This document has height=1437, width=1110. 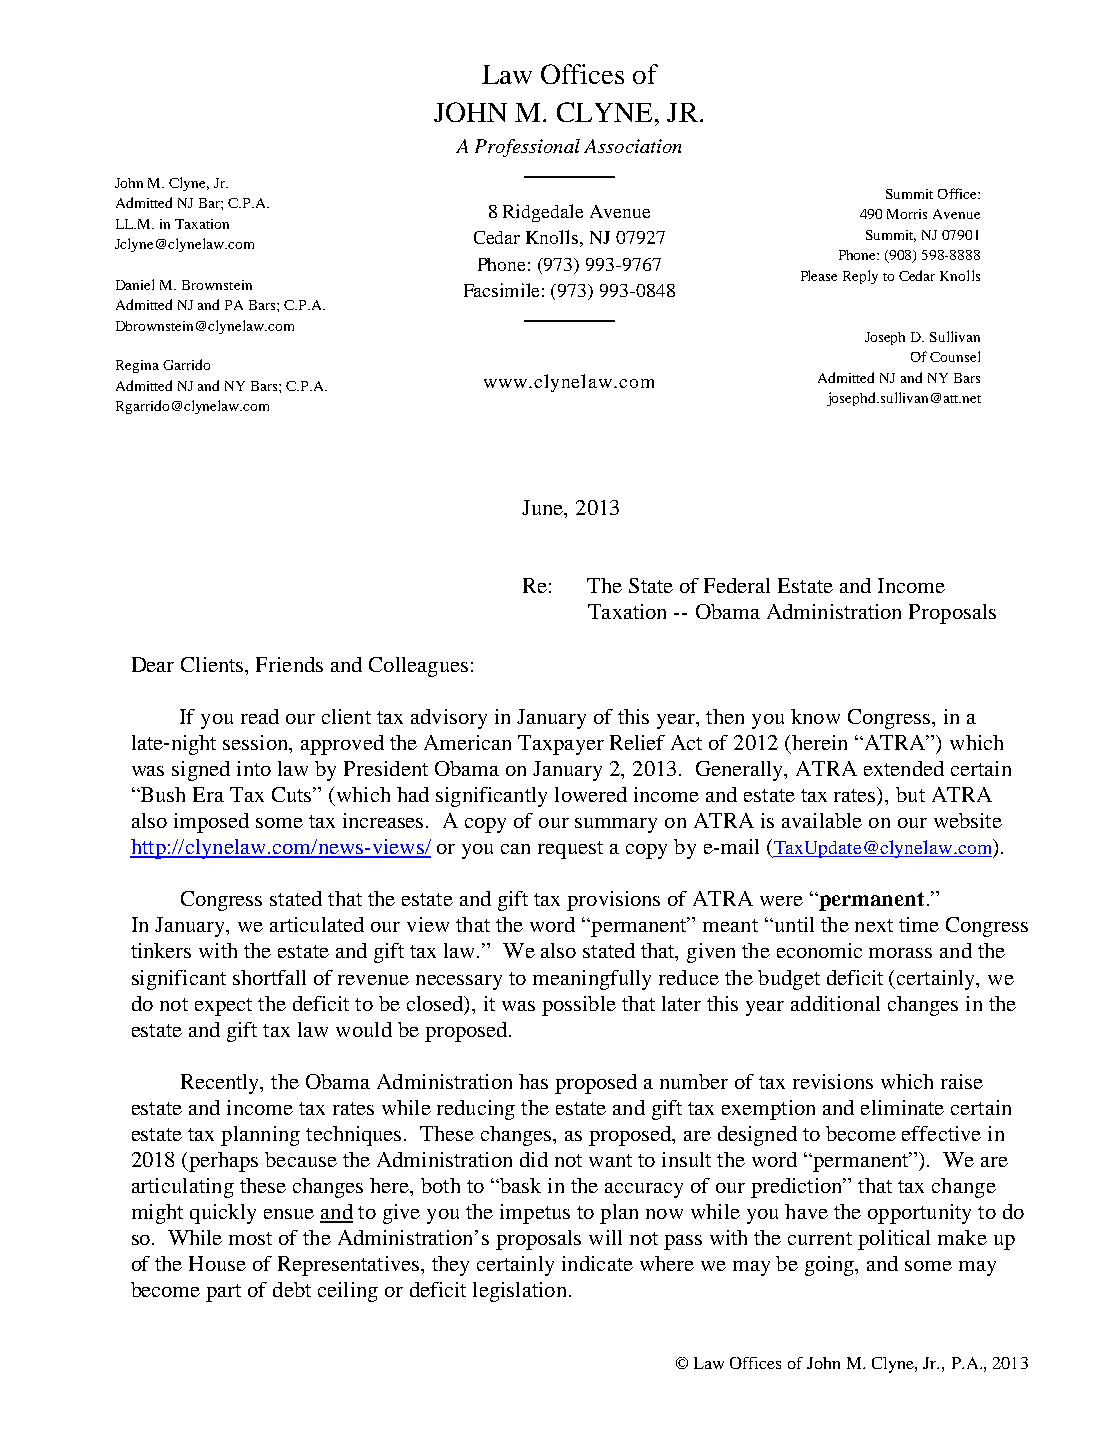 What do you see at coordinates (907, 214) in the document?
I see `Morris` at bounding box center [907, 214].
